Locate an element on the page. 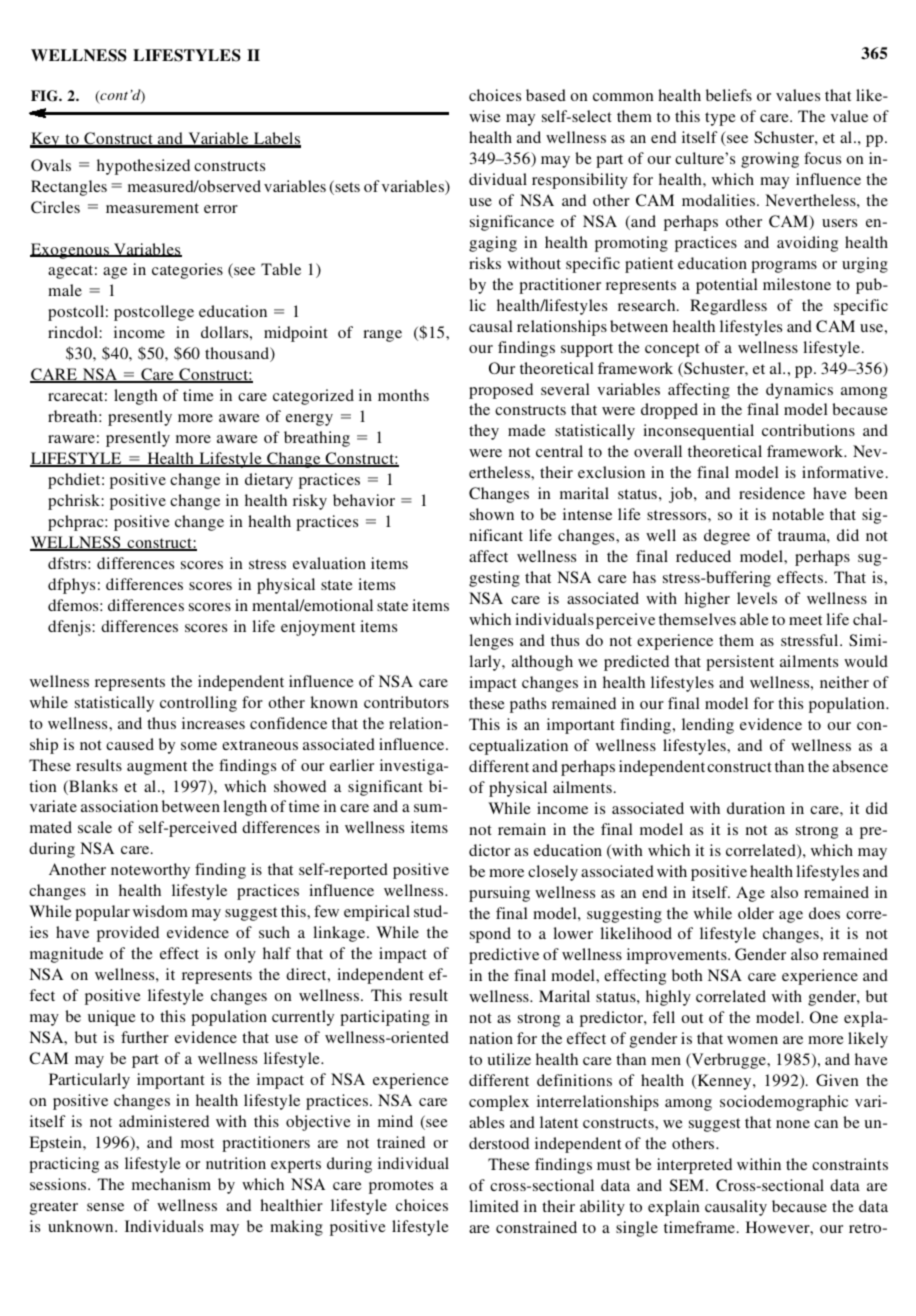 The image size is (916, 1316). mechanism is located at coordinates (171, 1184).
